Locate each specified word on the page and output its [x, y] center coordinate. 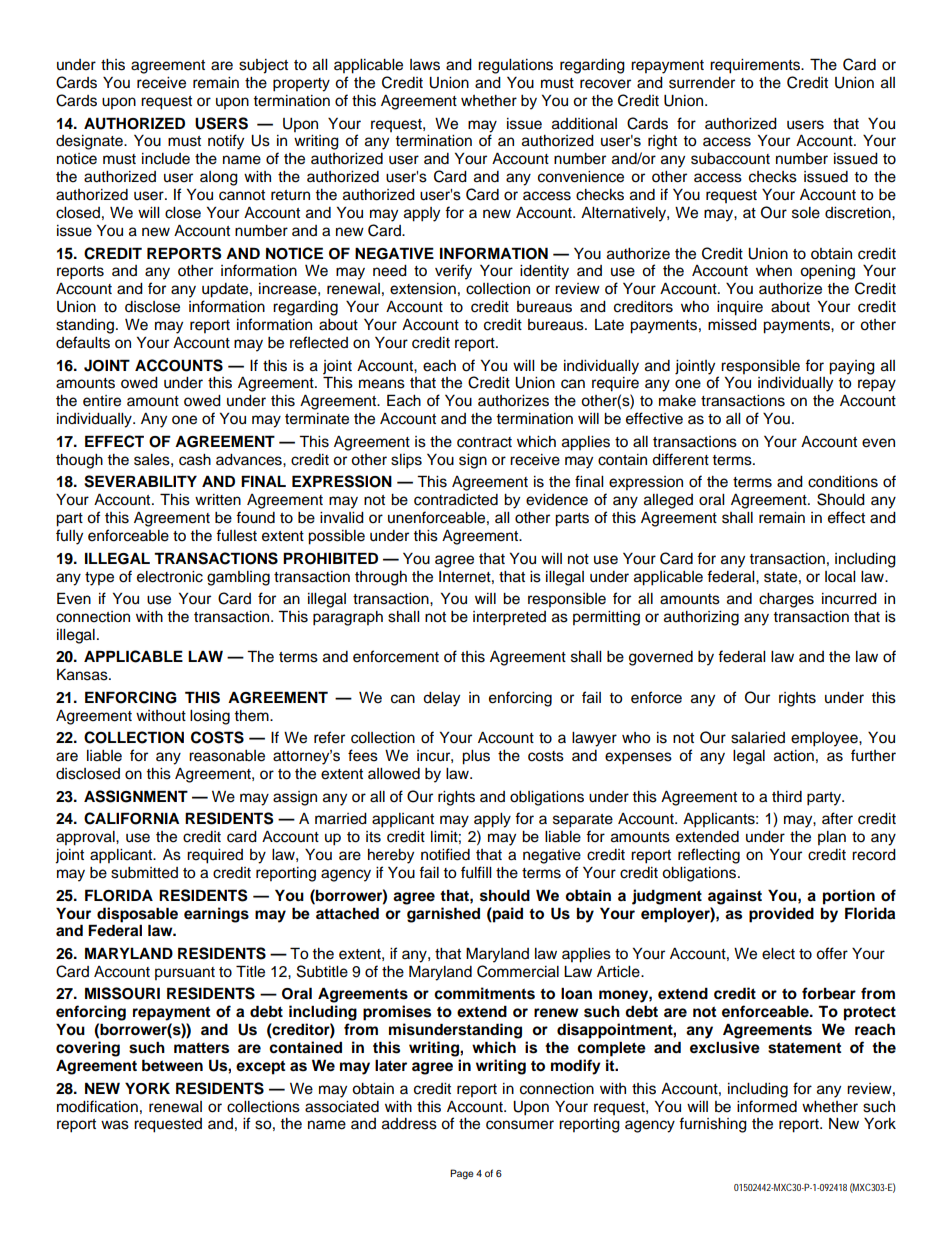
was [115, 1125]
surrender [702, 83]
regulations [515, 66]
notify [226, 142]
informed [767, 1106]
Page [462, 1174]
